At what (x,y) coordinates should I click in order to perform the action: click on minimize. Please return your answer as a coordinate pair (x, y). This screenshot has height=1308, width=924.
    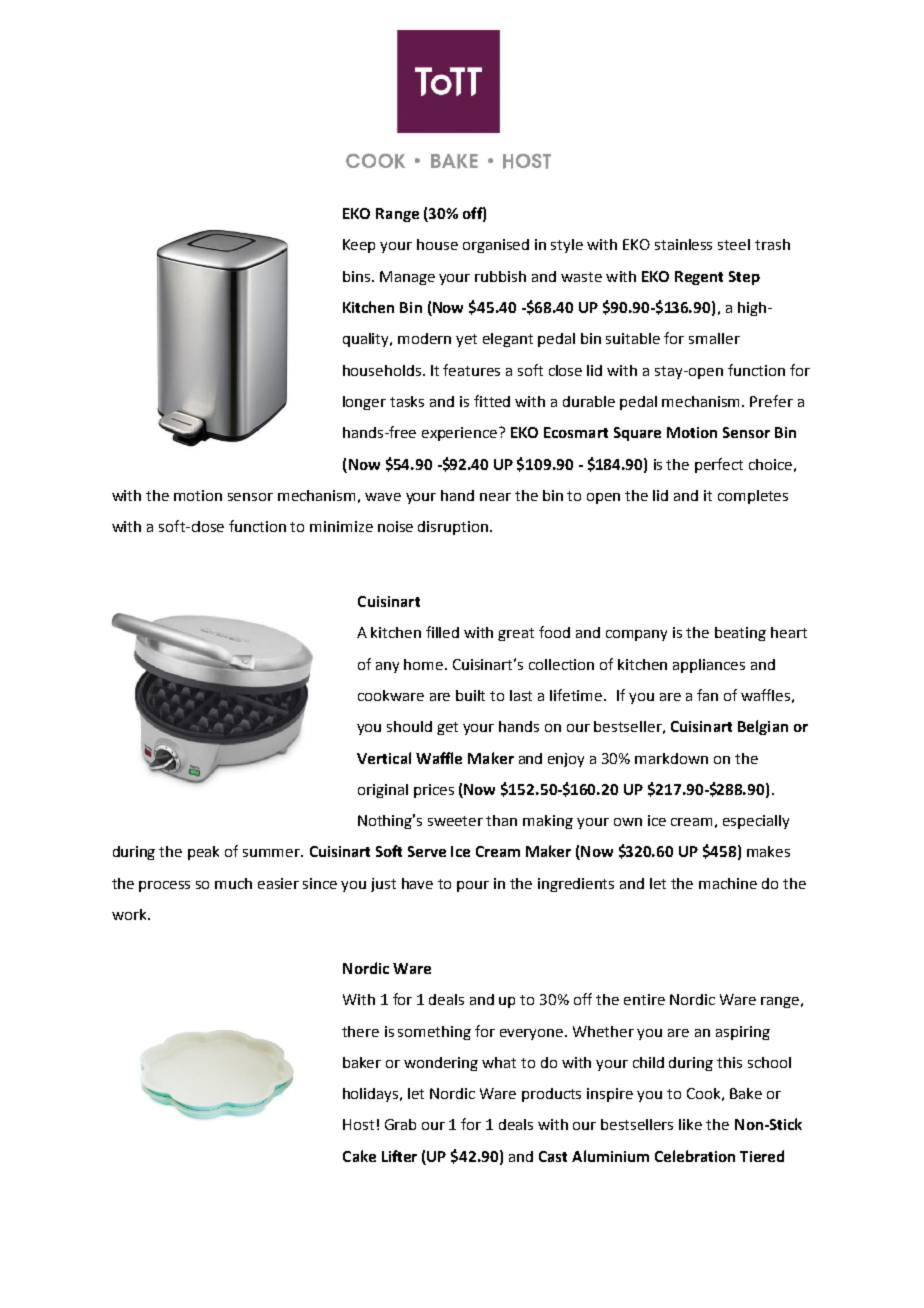
    Looking at the image, I should click on (341, 526).
